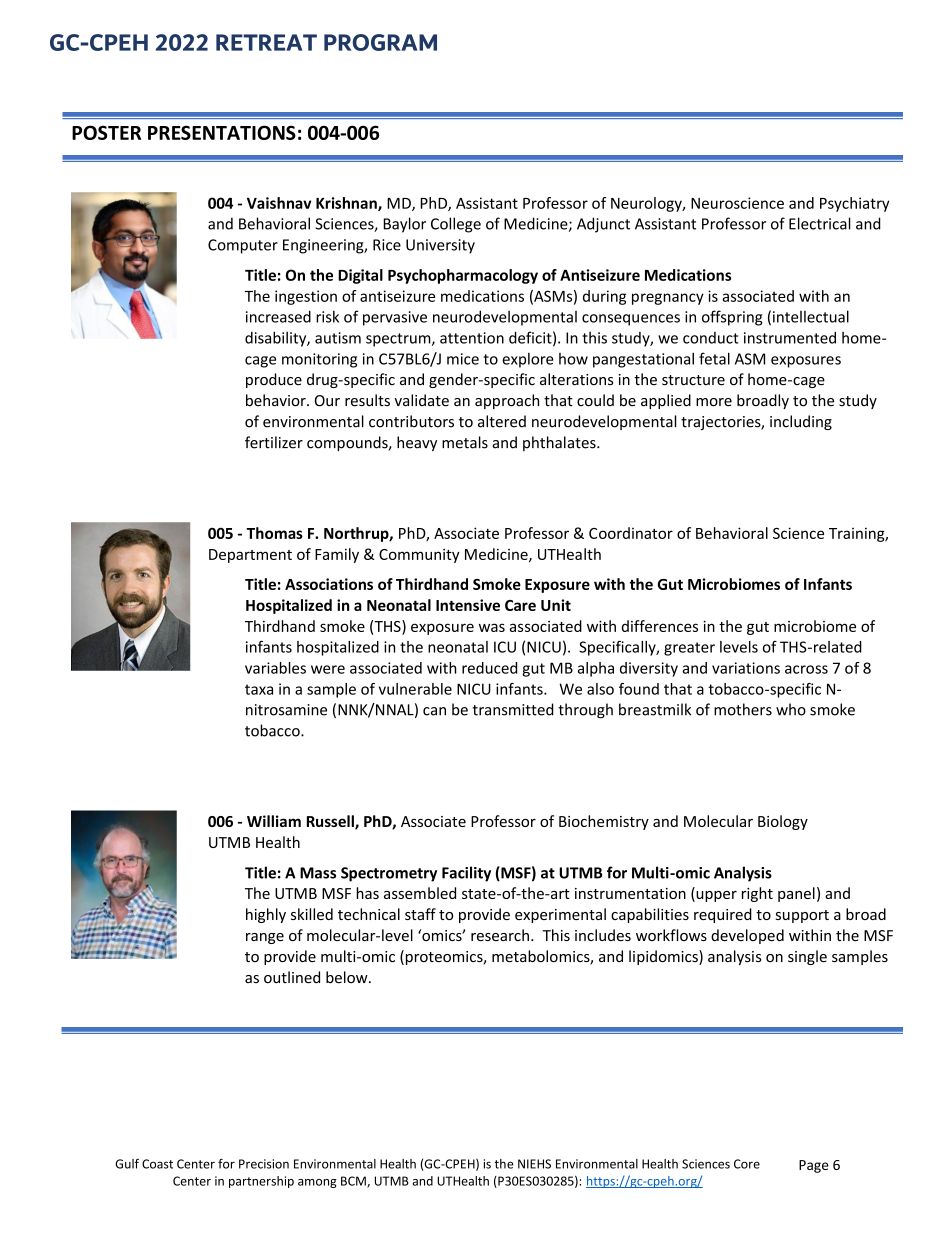 The image size is (952, 1233). I want to click on Psychopharmacology, so click(463, 276).
